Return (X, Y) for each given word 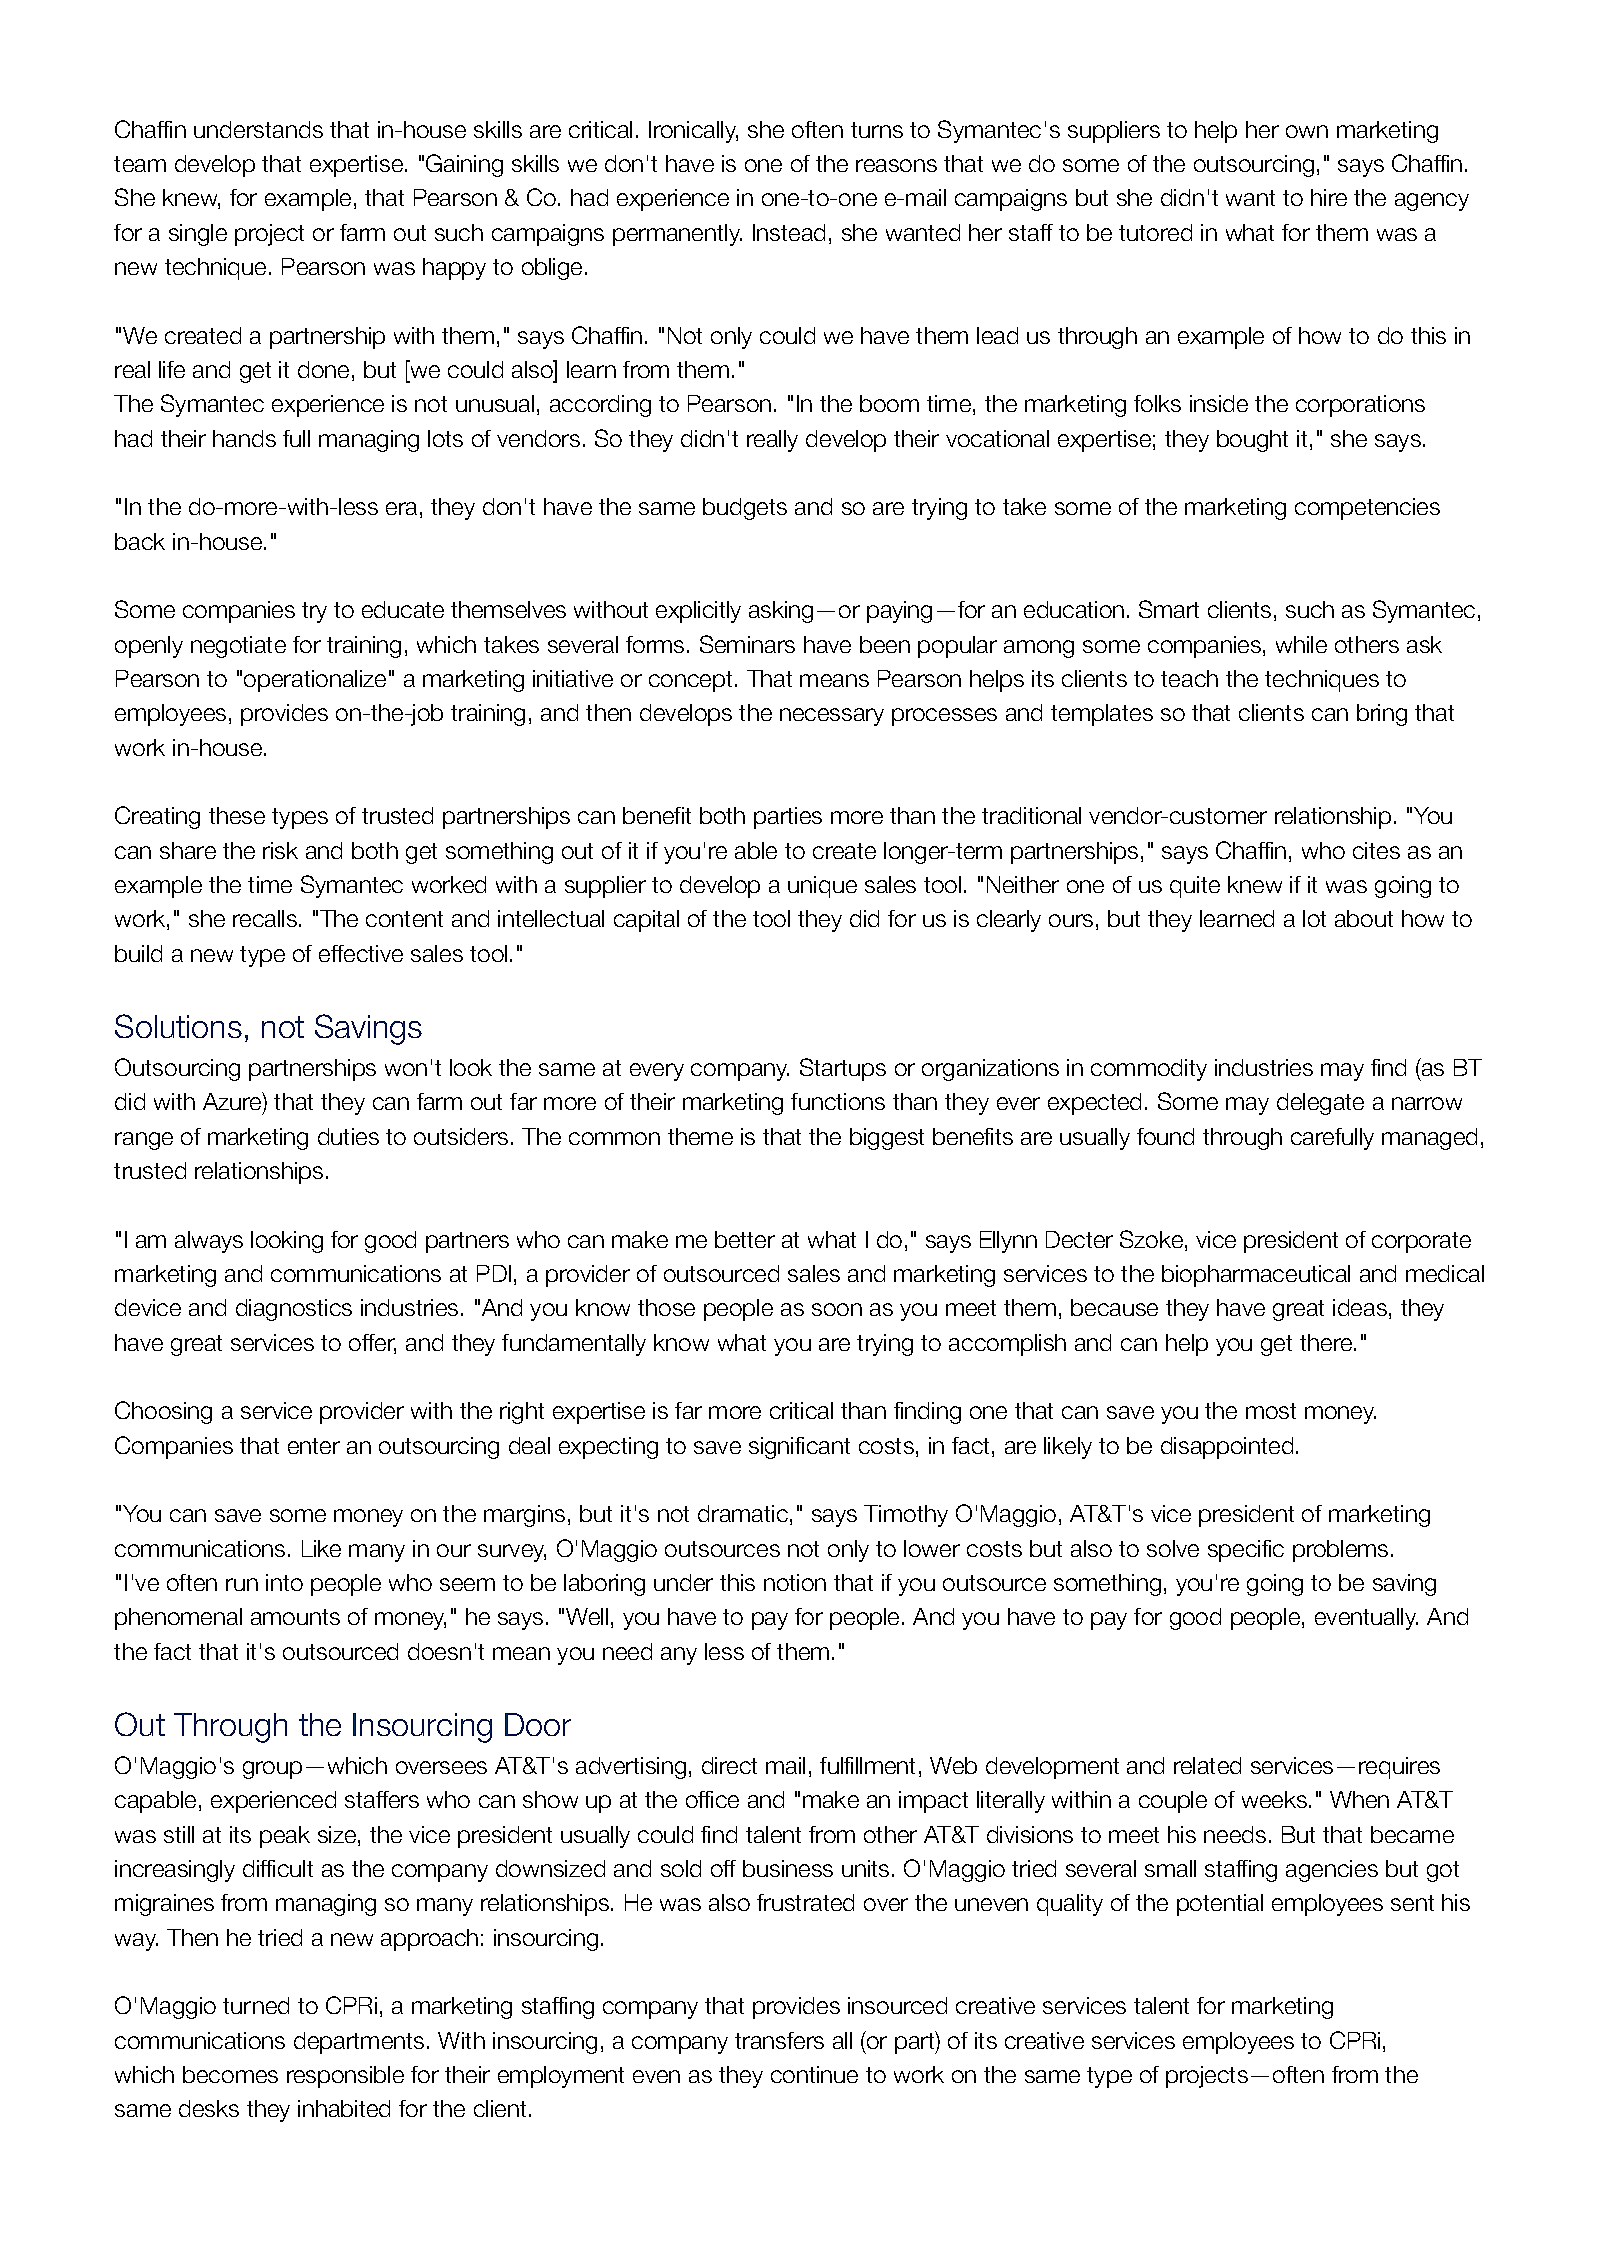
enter (314, 1446)
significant (799, 1448)
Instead (789, 232)
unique (822, 887)
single (198, 235)
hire (1329, 197)
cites (1376, 850)
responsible (345, 2077)
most (1271, 1411)
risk (280, 850)
